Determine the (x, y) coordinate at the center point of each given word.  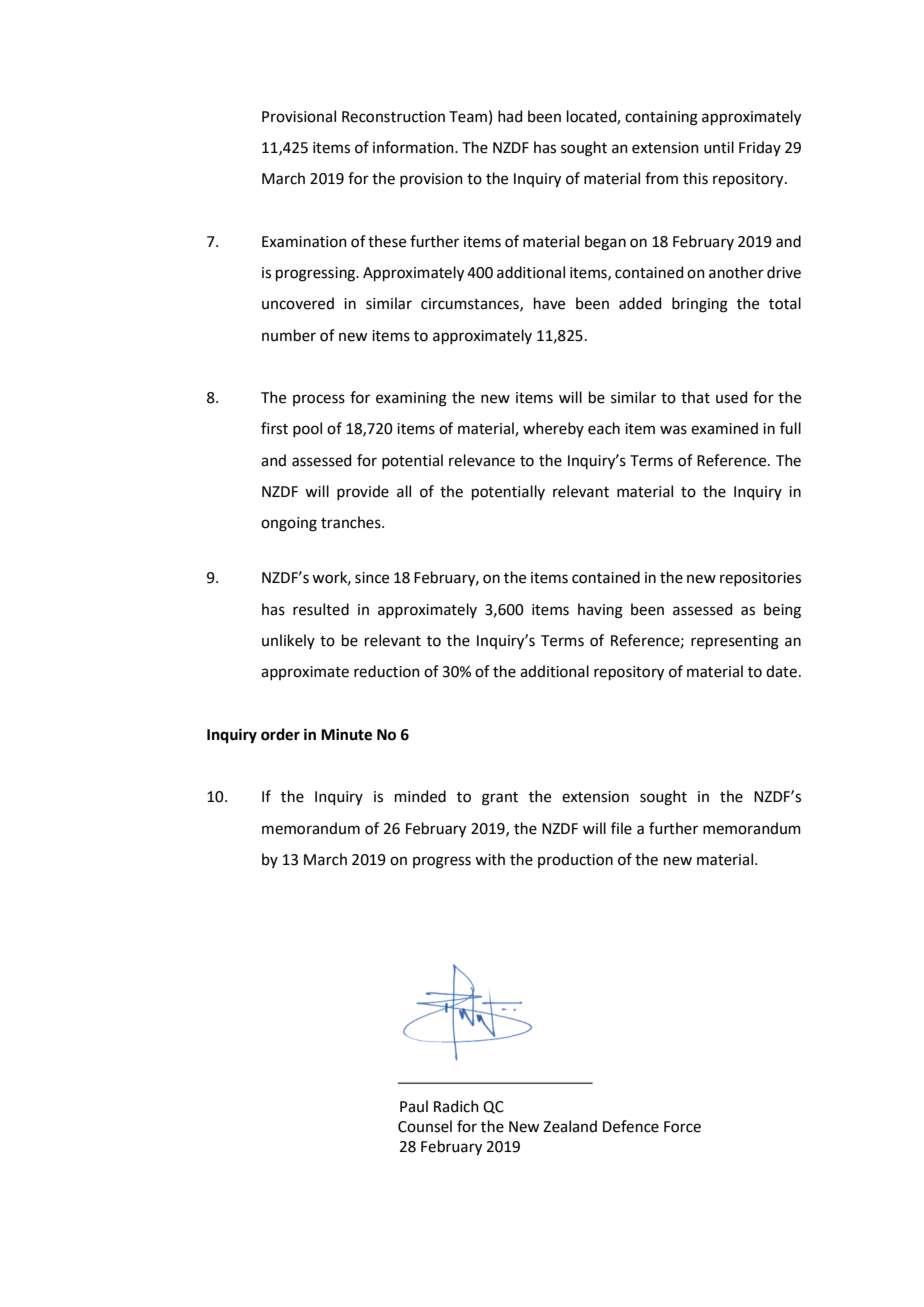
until (719, 147)
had (510, 116)
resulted (321, 609)
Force (682, 1127)
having (600, 611)
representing (735, 642)
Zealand (570, 1126)
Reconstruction (393, 117)
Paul (414, 1106)
